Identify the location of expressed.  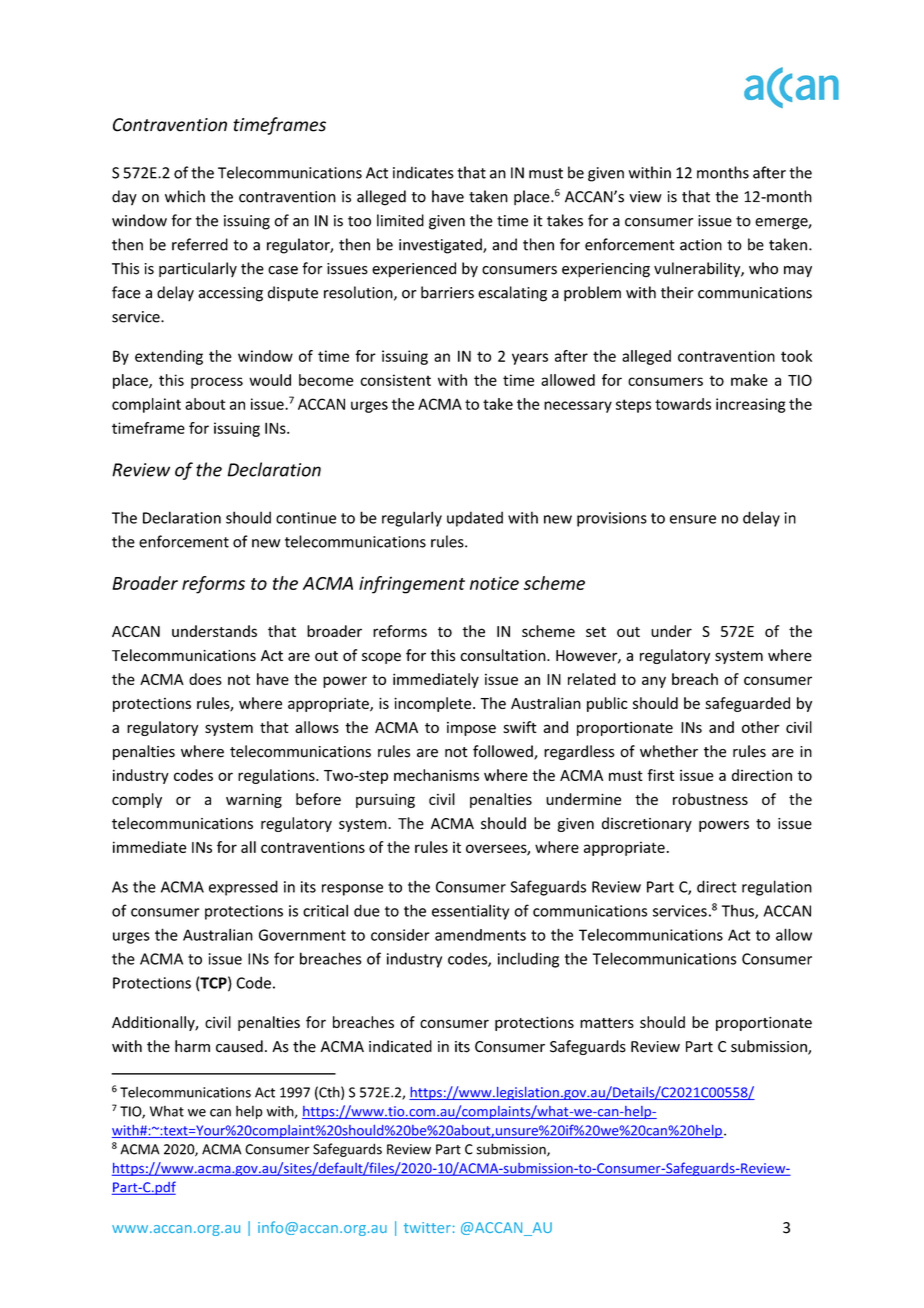
(243, 888).
